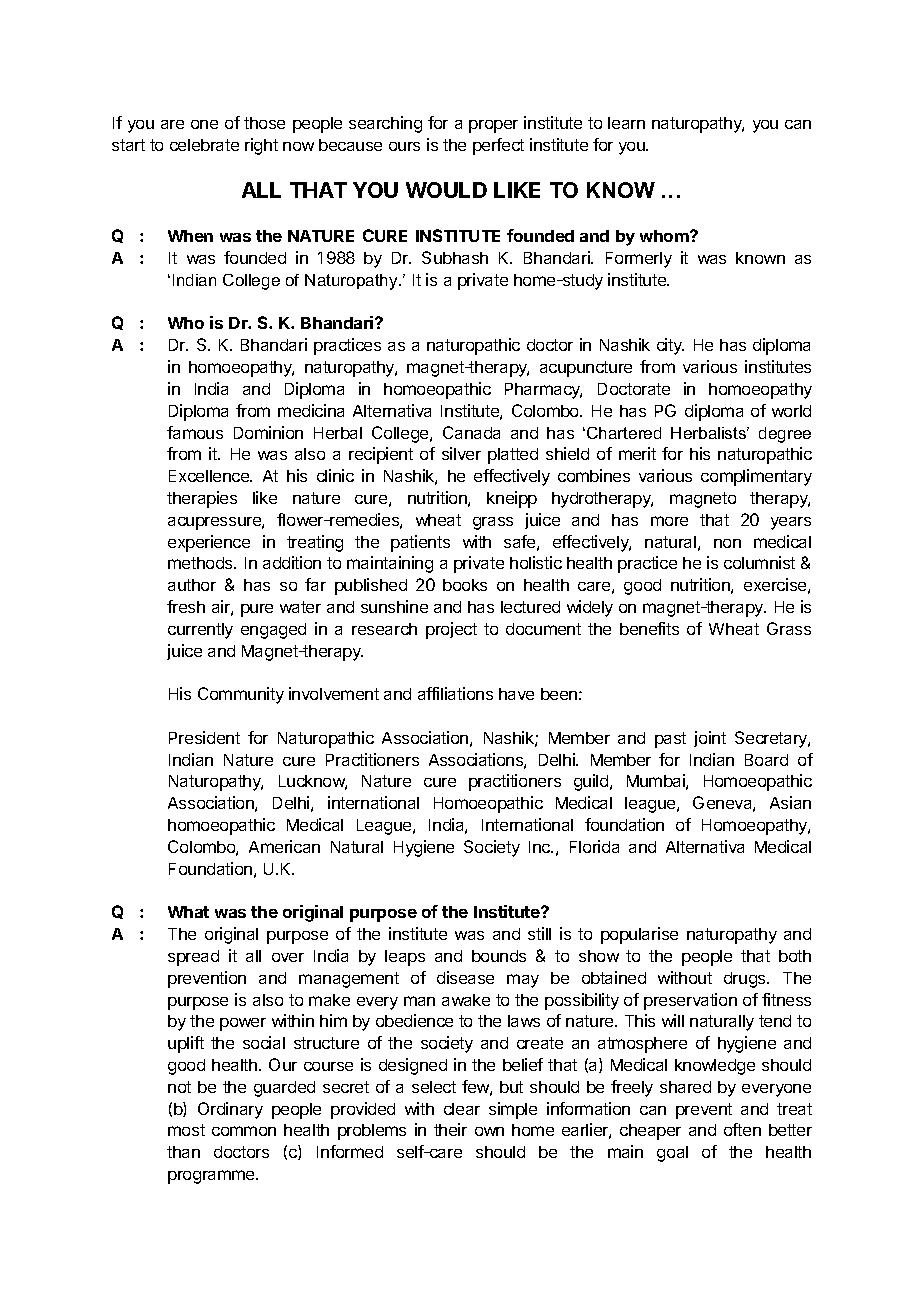 This document has height=1307, width=924. Describe the element at coordinates (498, 146) in the document. I see `perfect` at that location.
